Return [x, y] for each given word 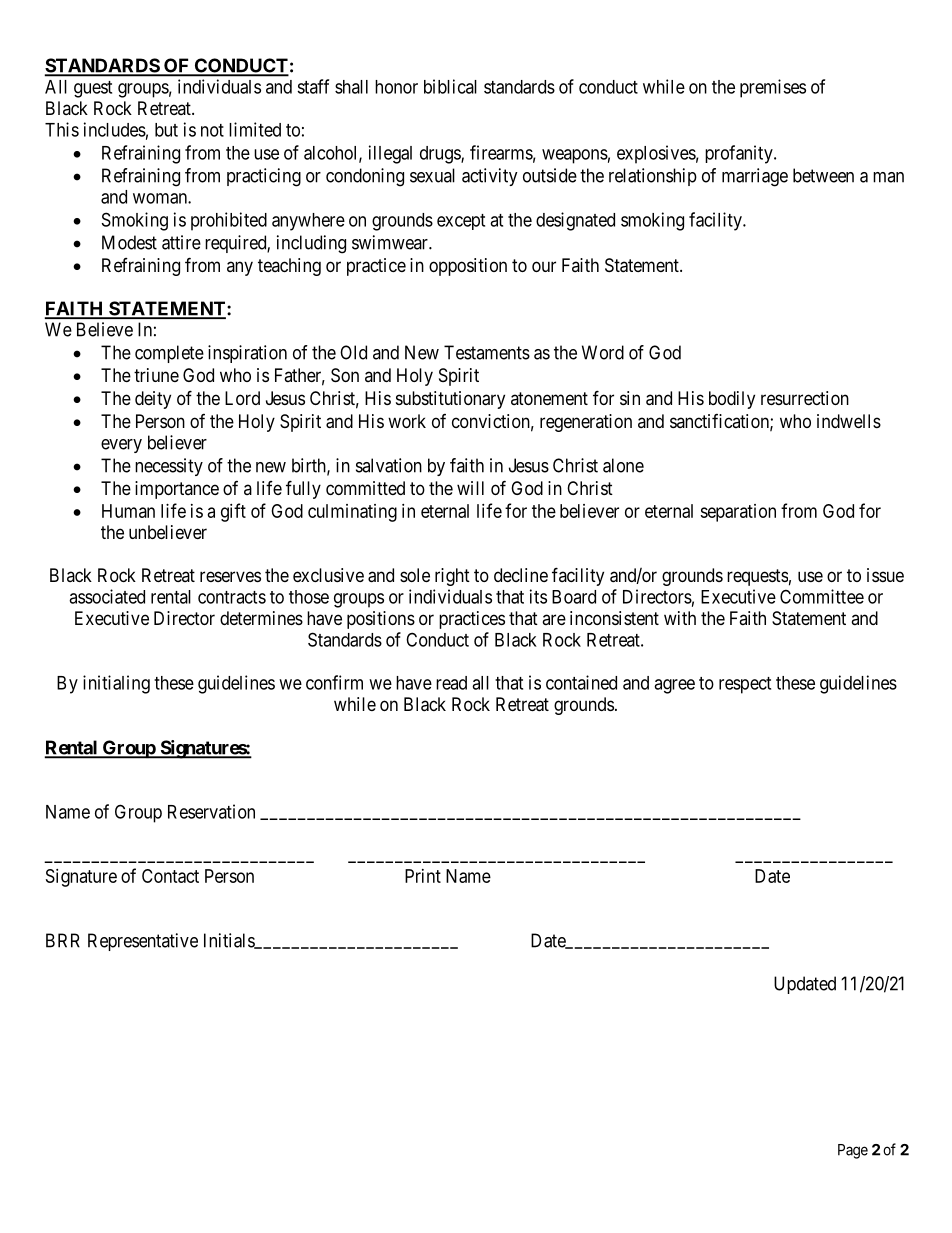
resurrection [805, 398]
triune [156, 375]
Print [423, 876]
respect [745, 685]
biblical [450, 86]
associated [107, 596]
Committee [822, 596]
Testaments [487, 352]
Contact [170, 876]
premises [773, 88]
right [452, 577]
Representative [143, 942]
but [166, 130]
